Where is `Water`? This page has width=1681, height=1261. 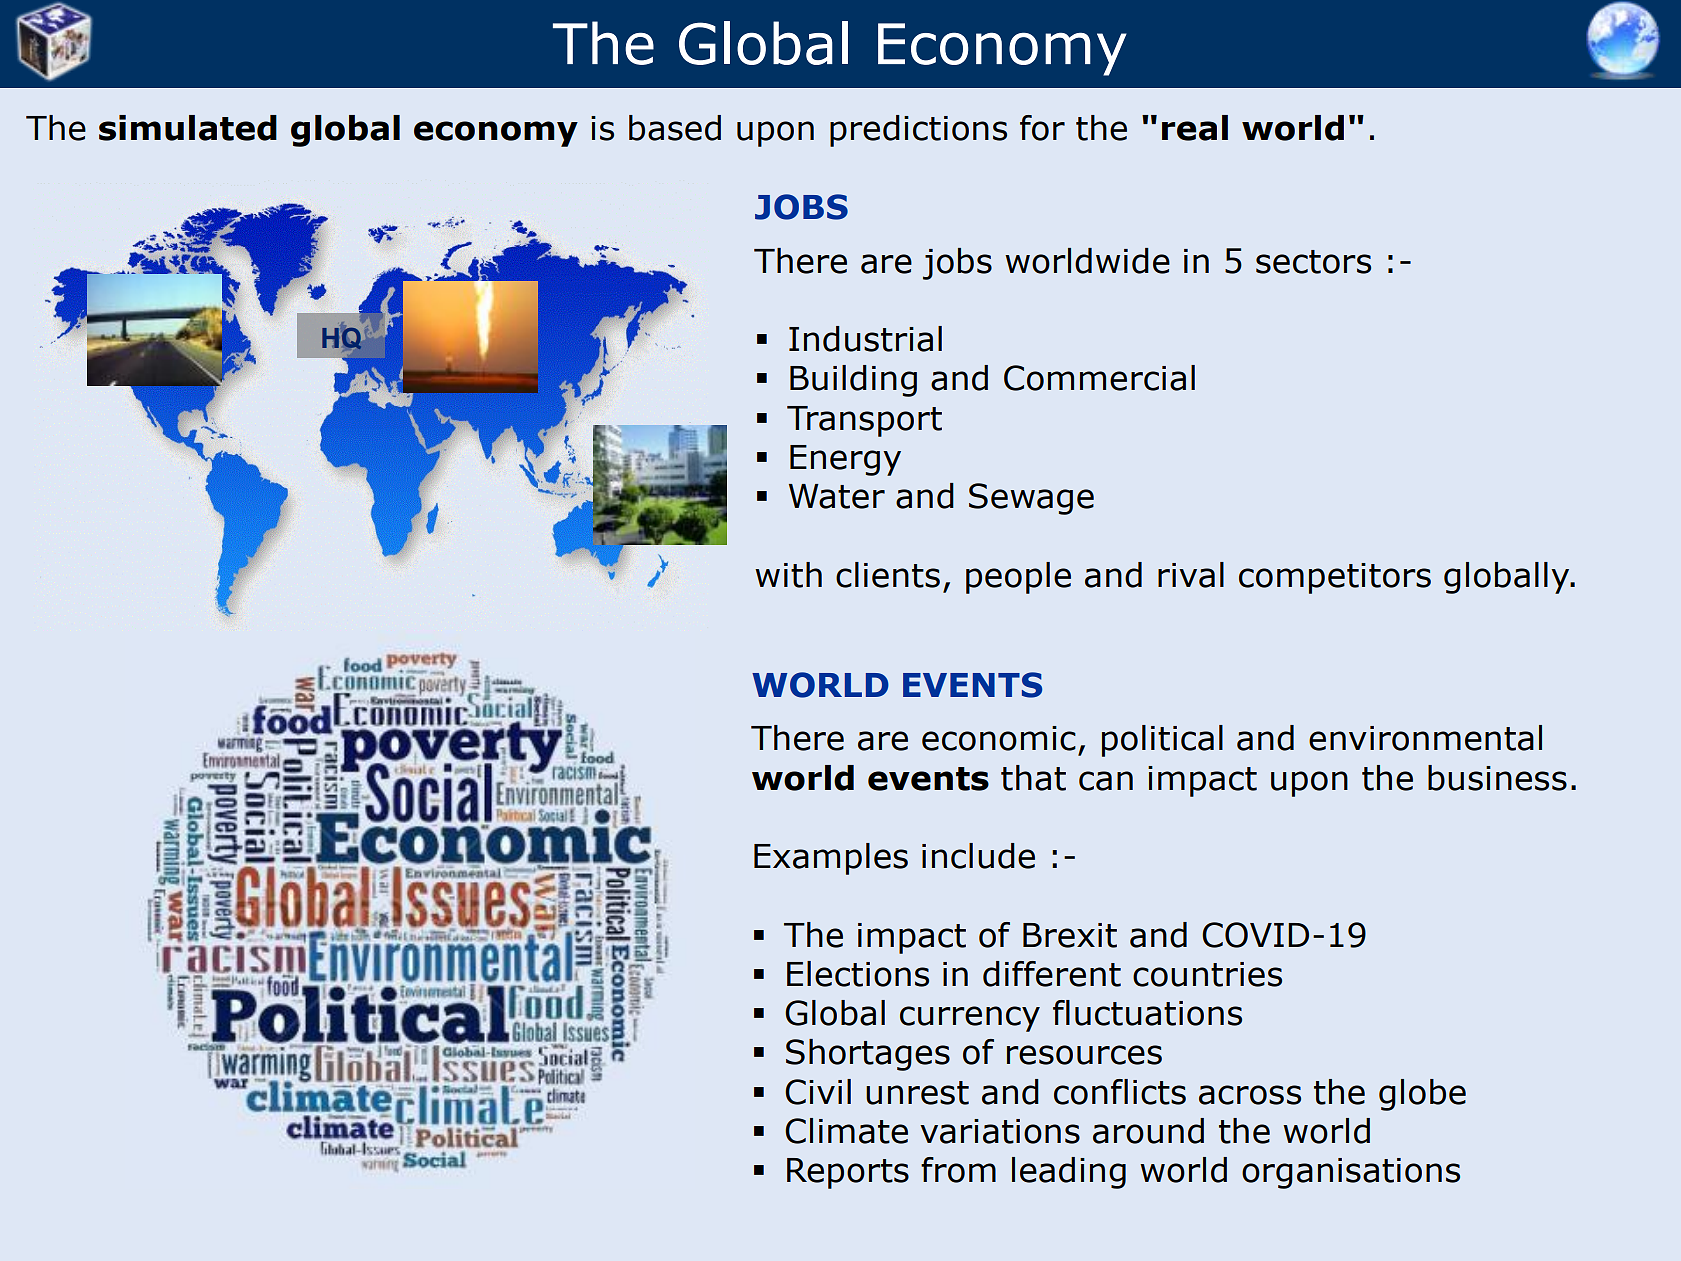
Water is located at coordinates (837, 496).
